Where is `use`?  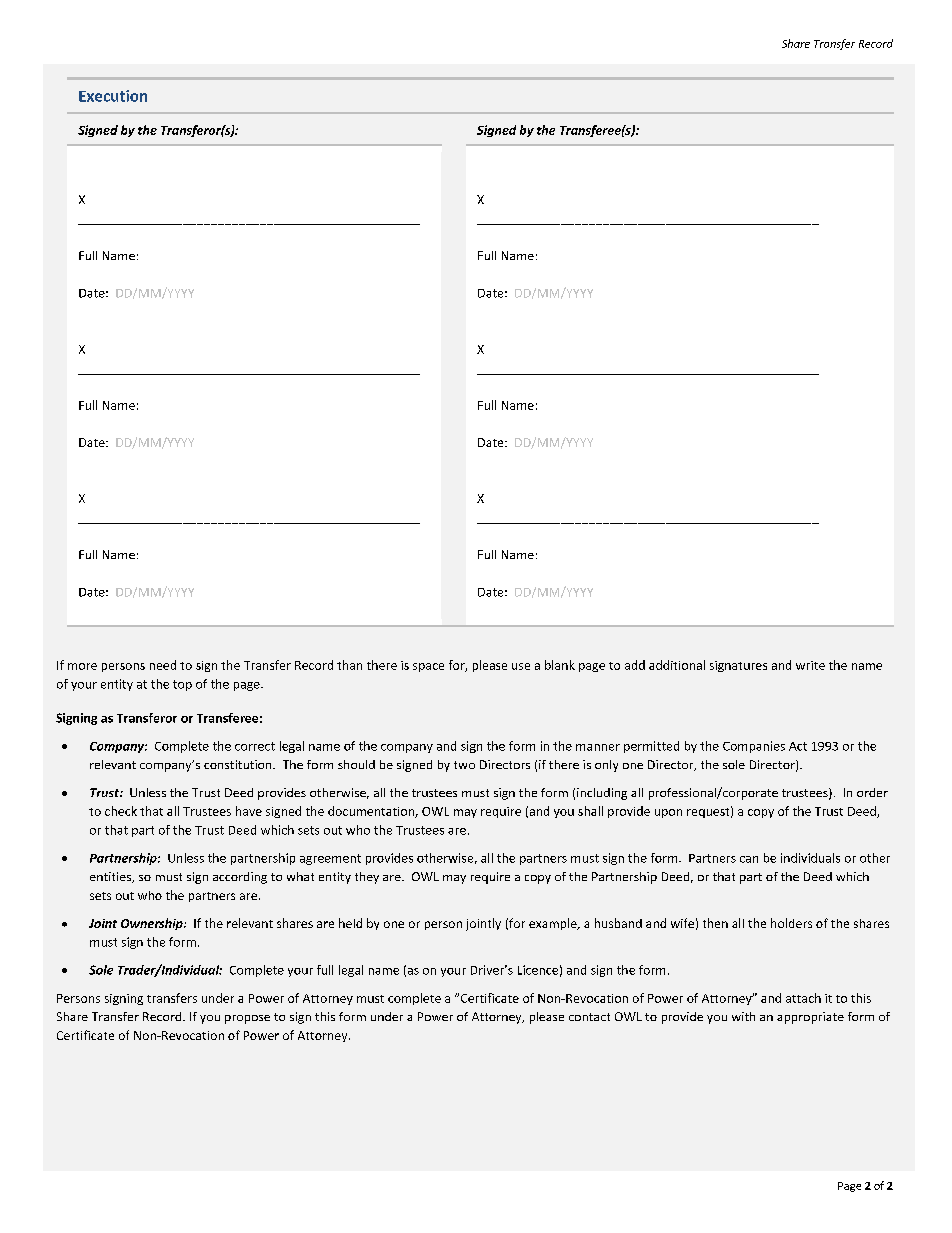
use is located at coordinates (521, 666).
